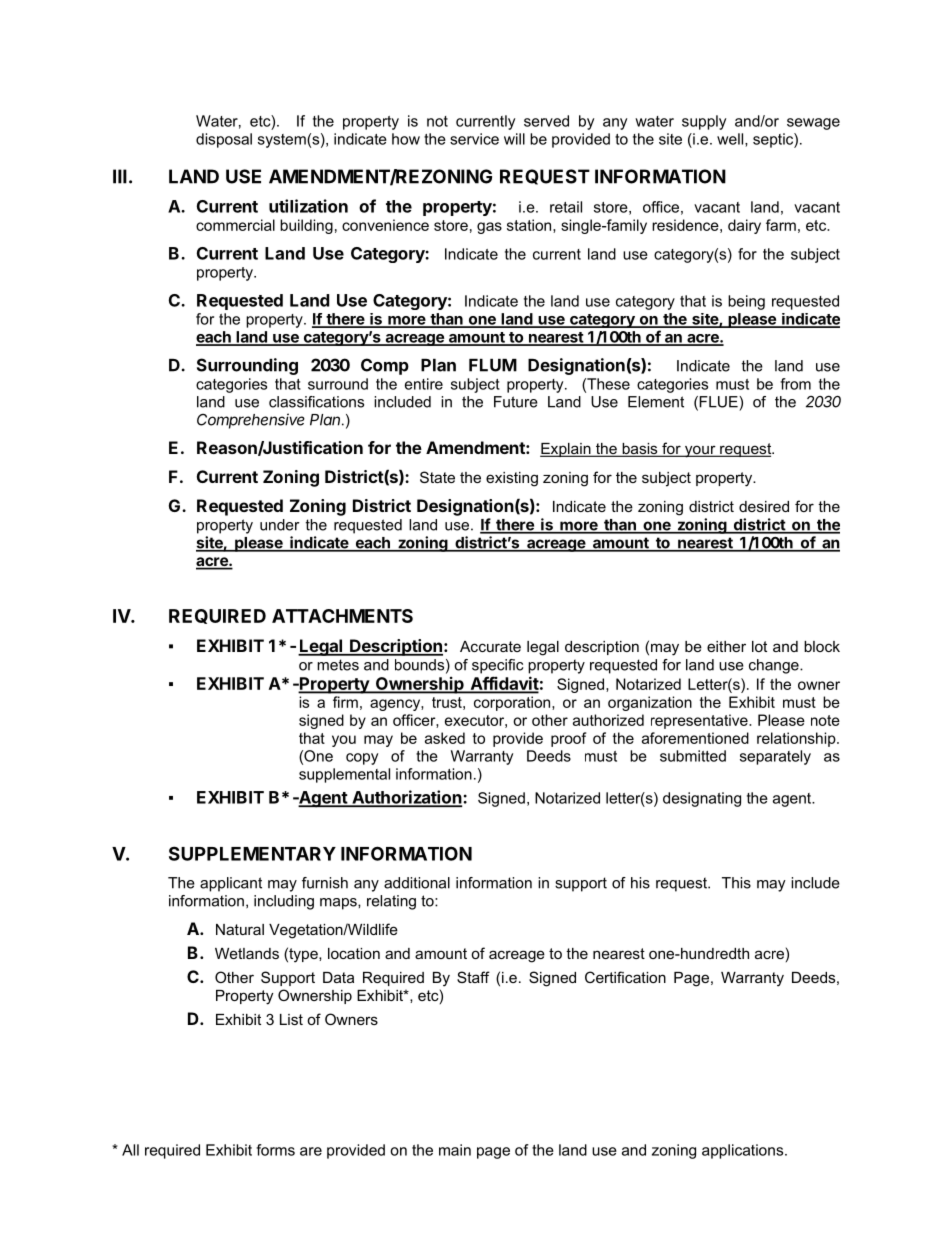 Image resolution: width=952 pixels, height=1233 pixels. I want to click on disposal, so click(224, 140).
